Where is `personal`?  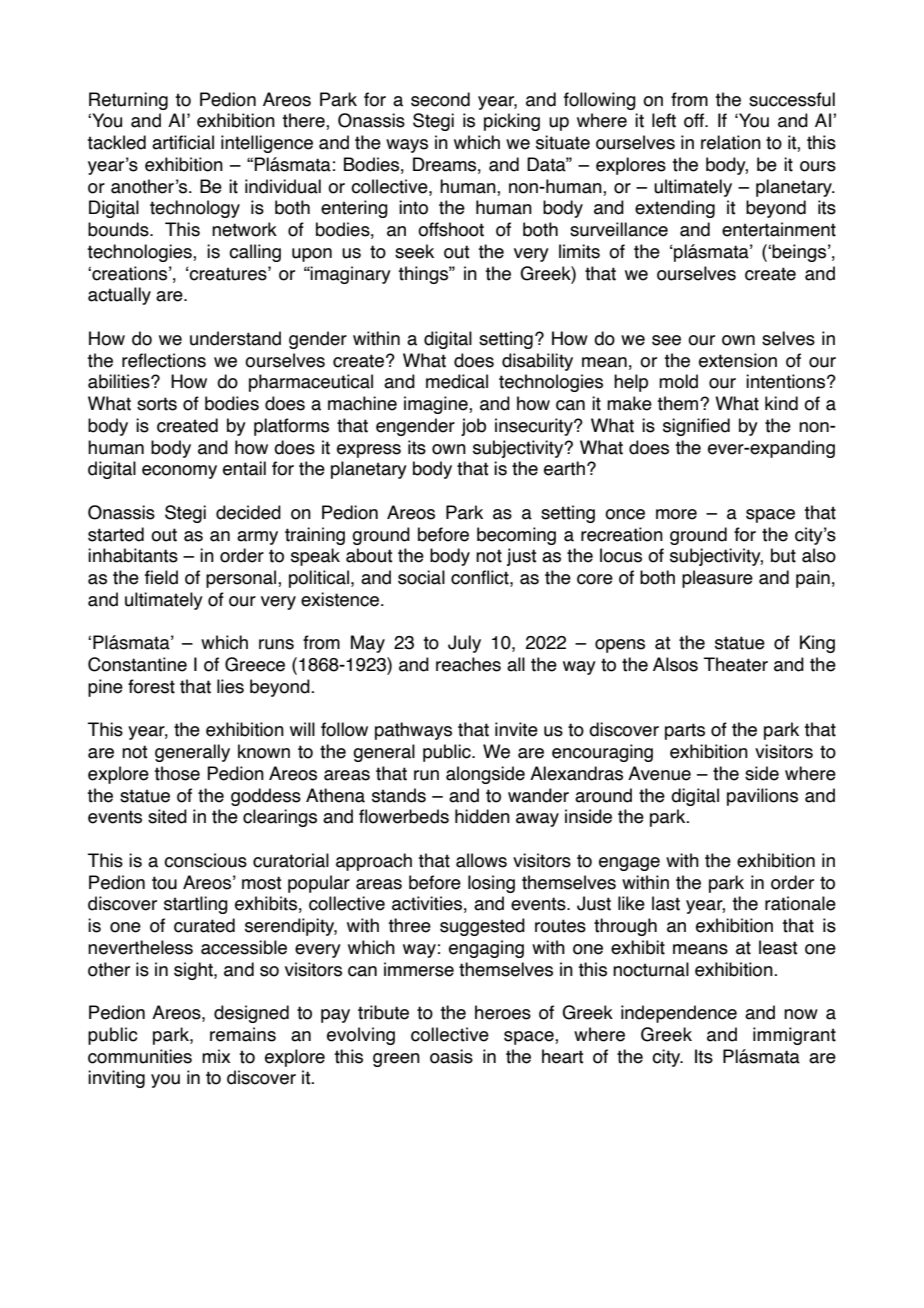
personal is located at coordinates (242, 579).
